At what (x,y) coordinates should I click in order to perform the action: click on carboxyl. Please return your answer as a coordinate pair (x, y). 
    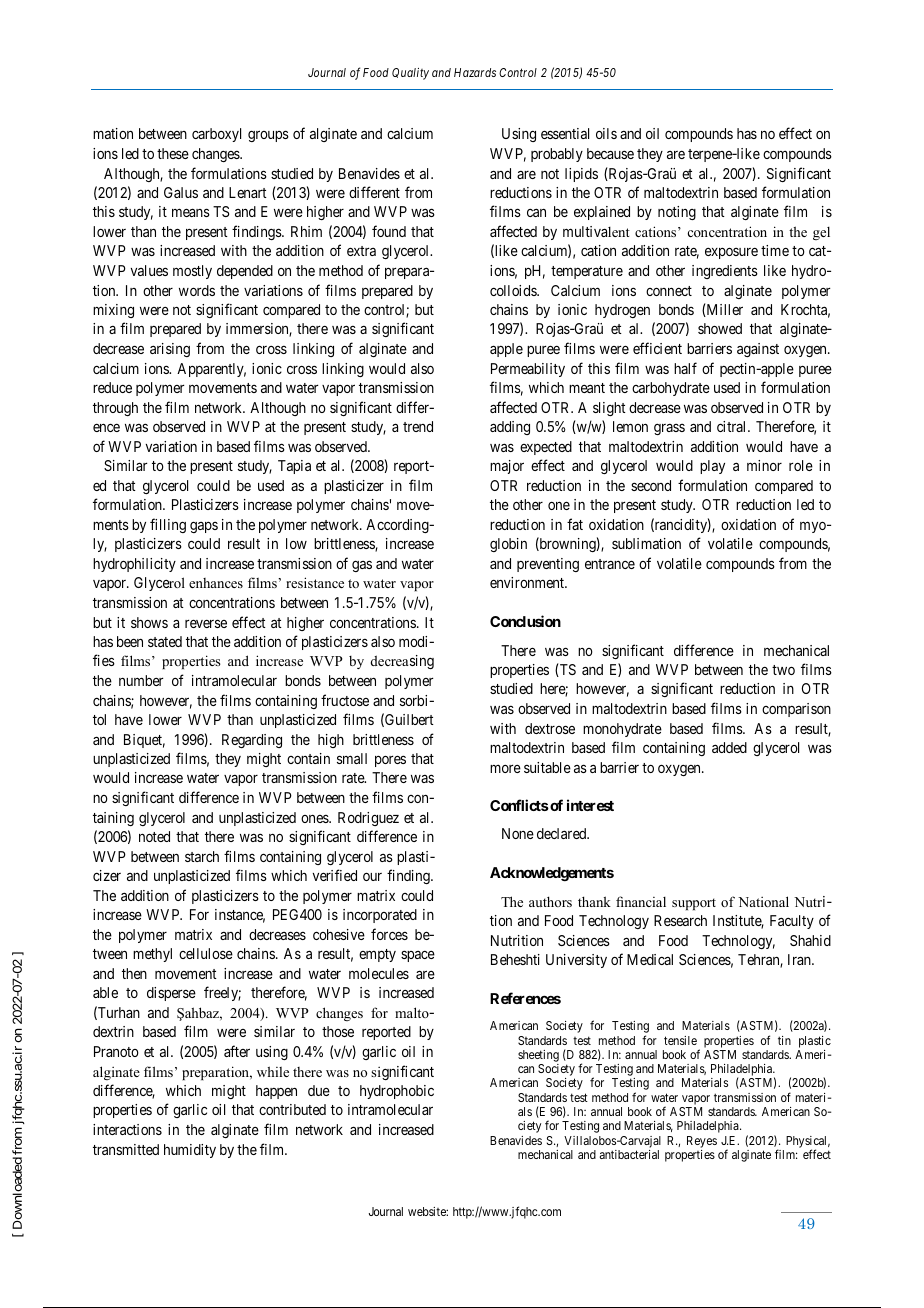
    Looking at the image, I should click on (216, 135).
